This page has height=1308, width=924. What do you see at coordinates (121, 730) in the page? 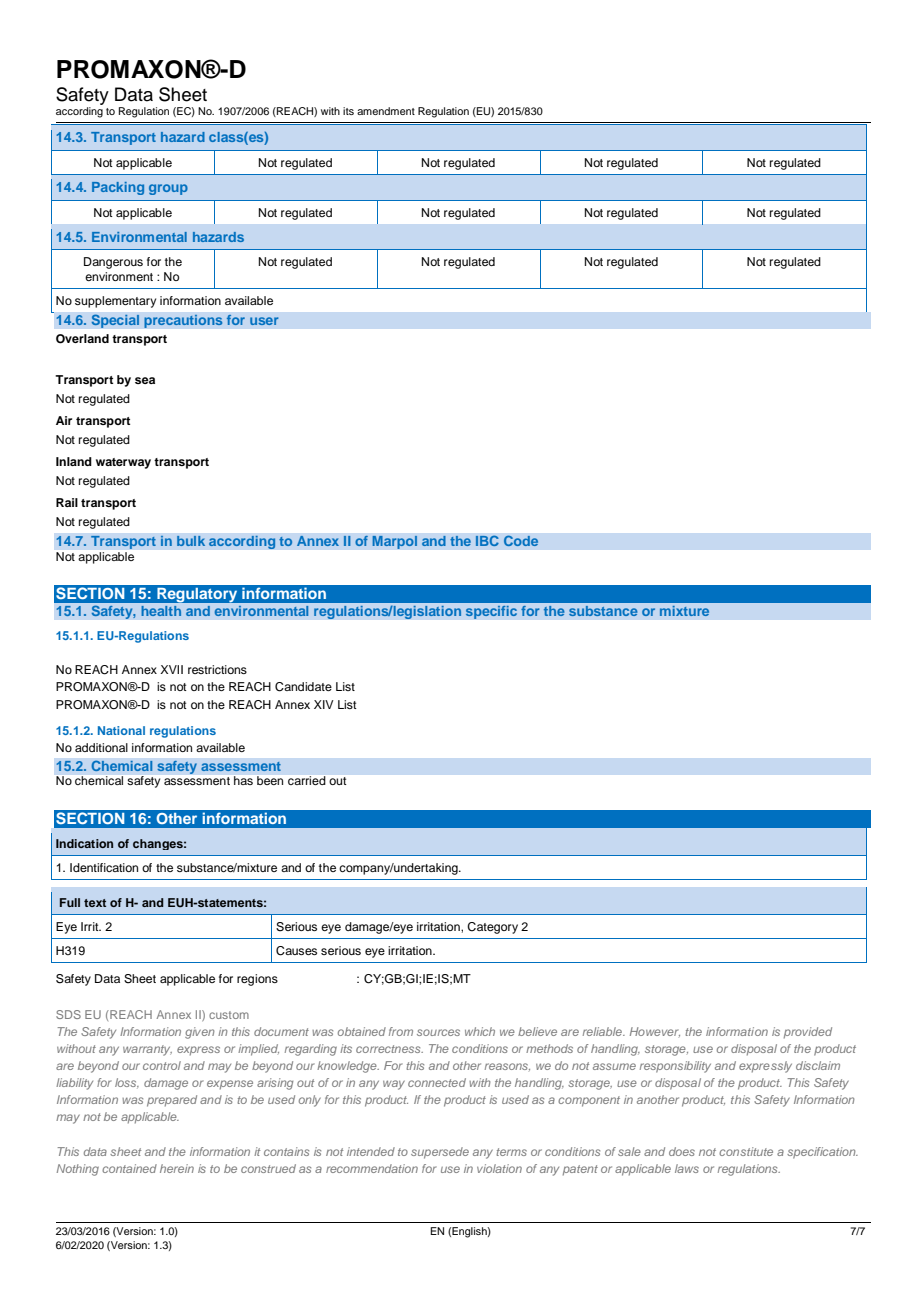
I see `National` at bounding box center [121, 730].
